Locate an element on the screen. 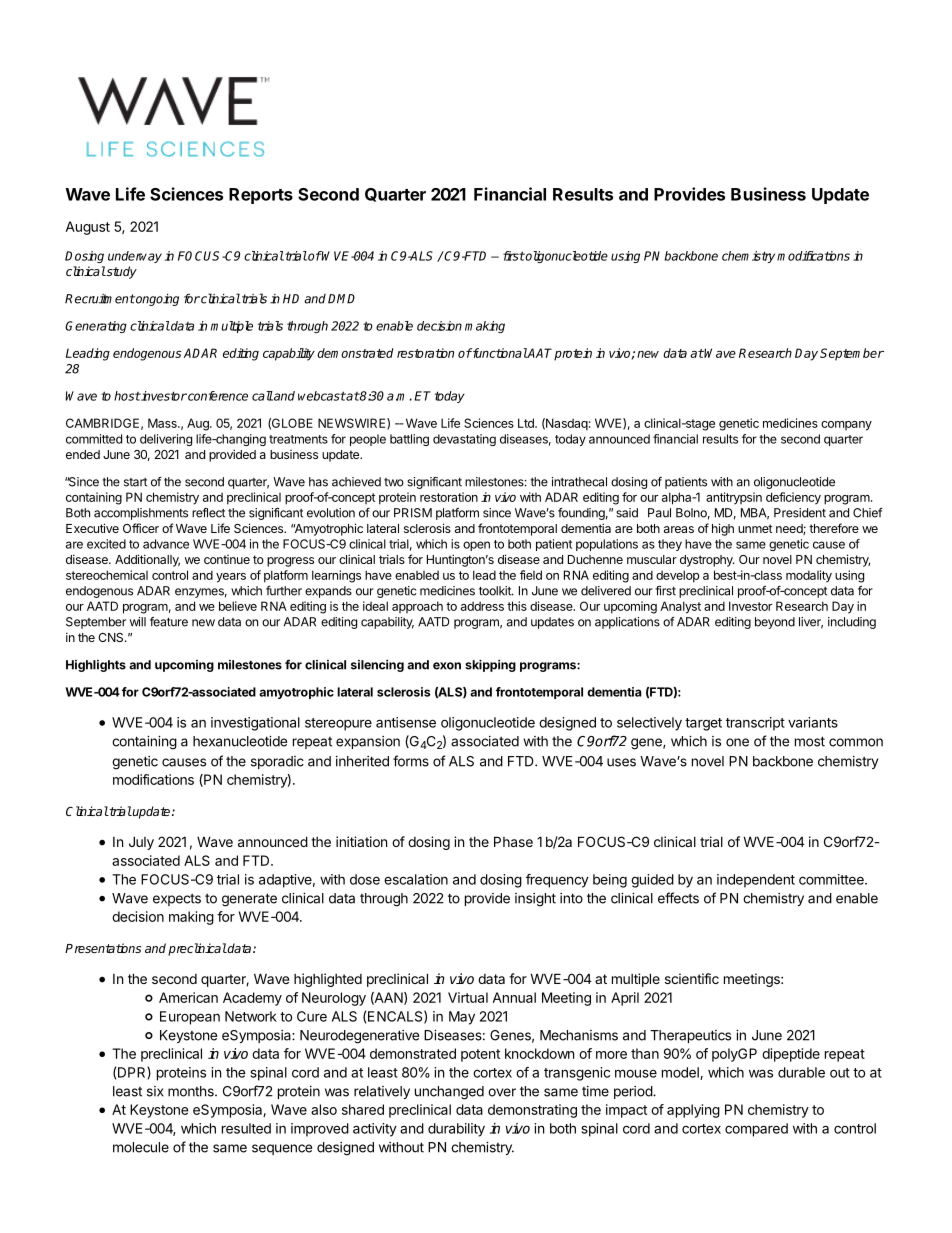  feature is located at coordinates (169, 622).
